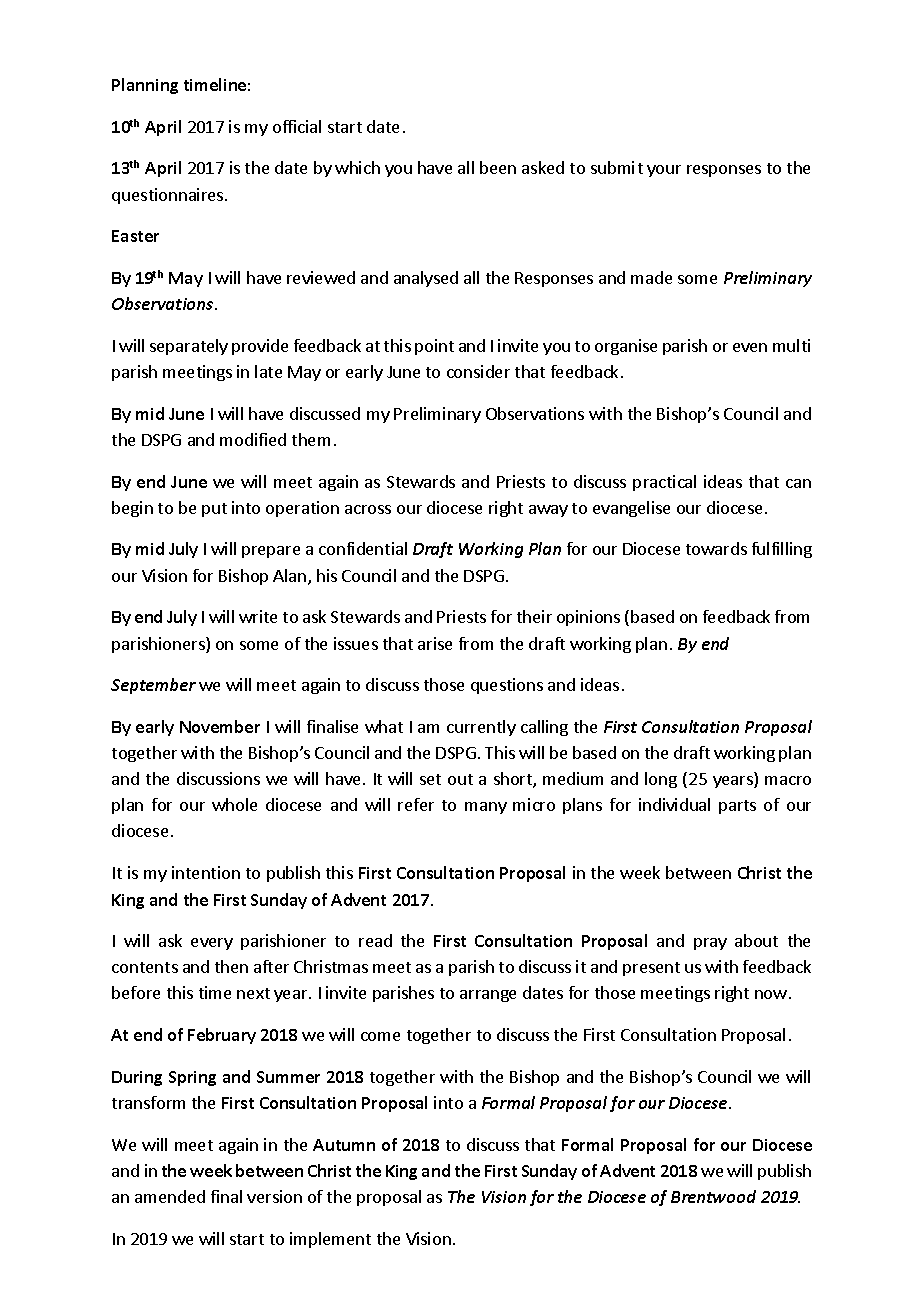 The width and height of the screenshot is (924, 1307). Describe the element at coordinates (498, 167) in the screenshot. I see `been` at that location.
